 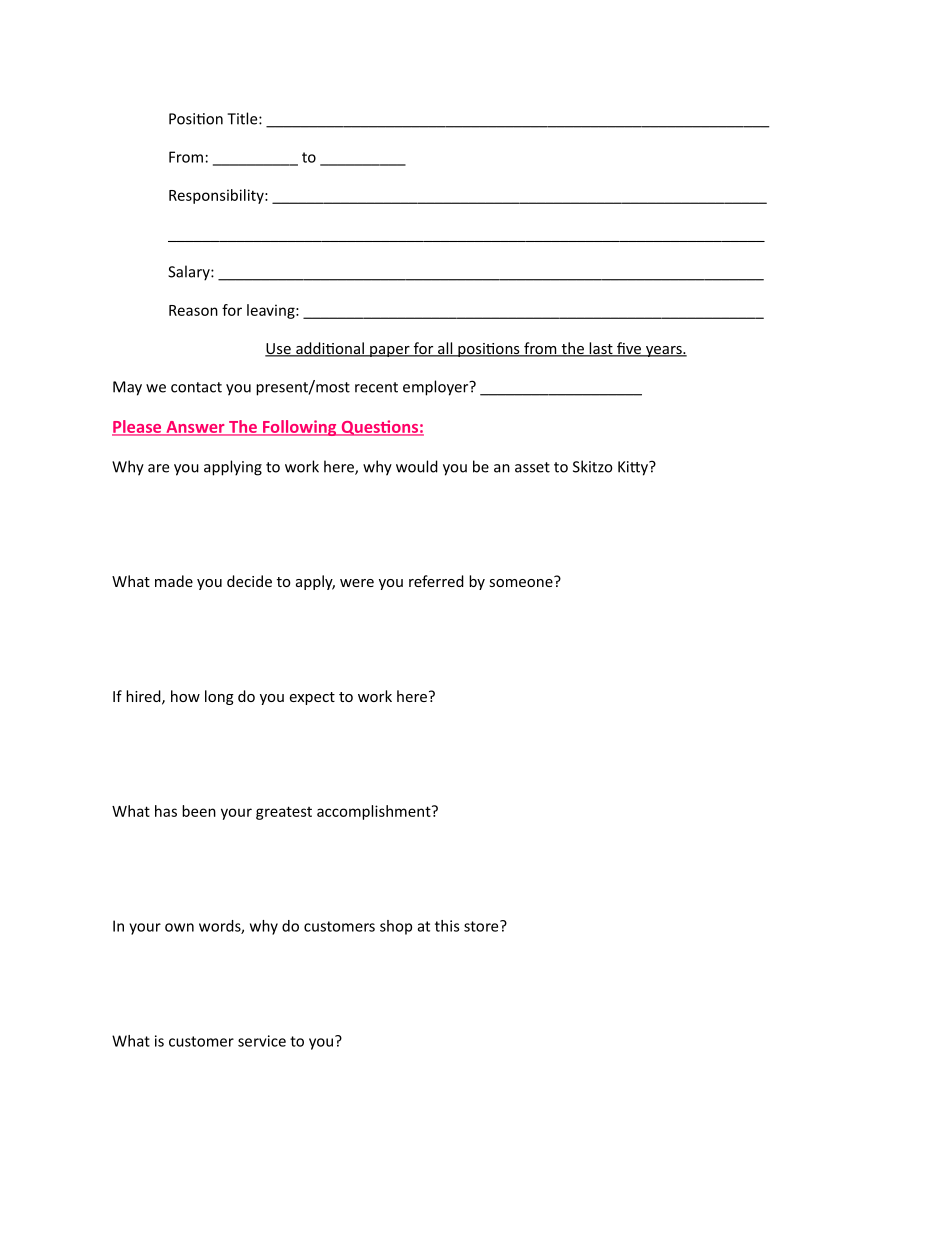 I want to click on store, so click(x=482, y=926).
